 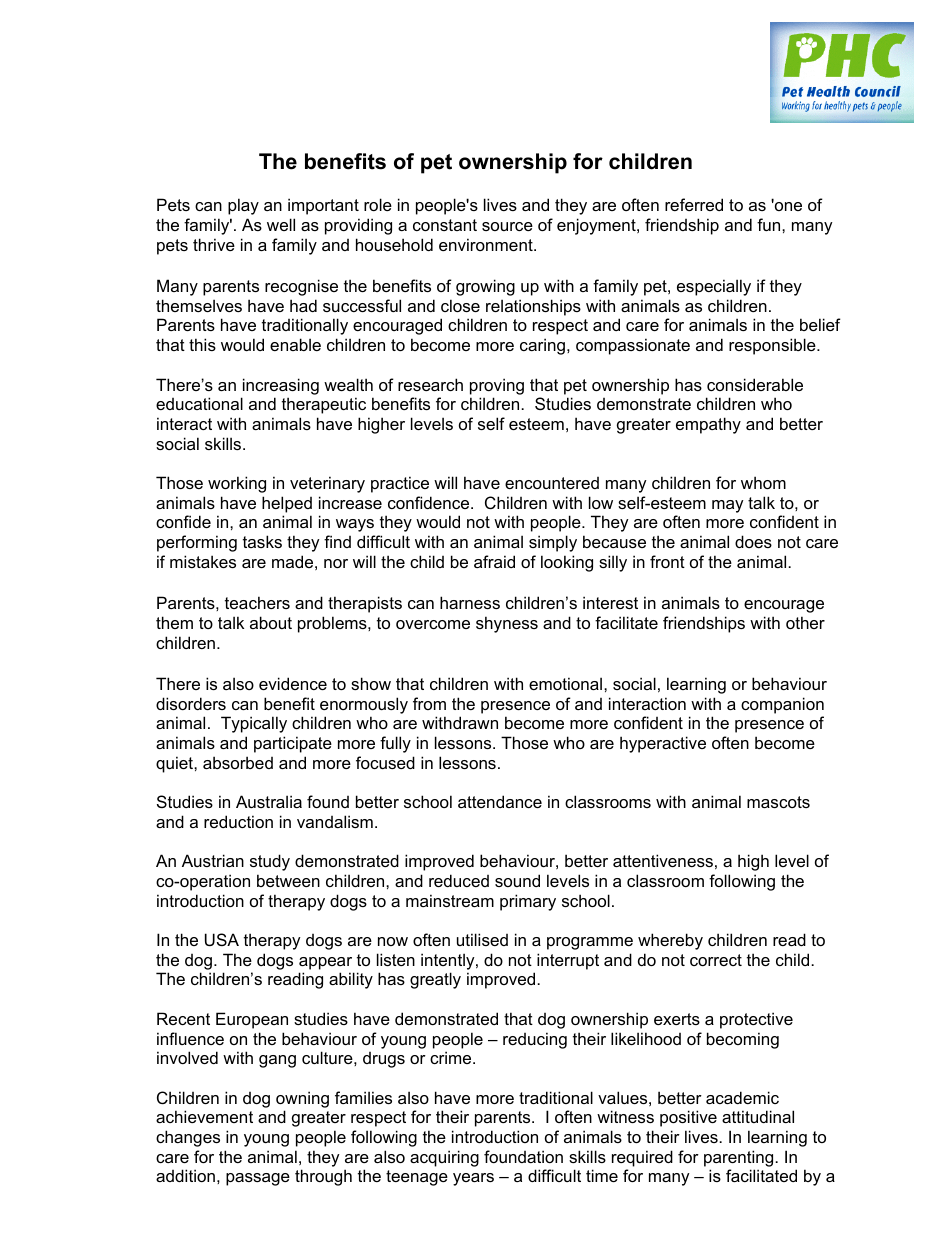 What do you see at coordinates (507, 226) in the screenshot?
I see `source` at bounding box center [507, 226].
